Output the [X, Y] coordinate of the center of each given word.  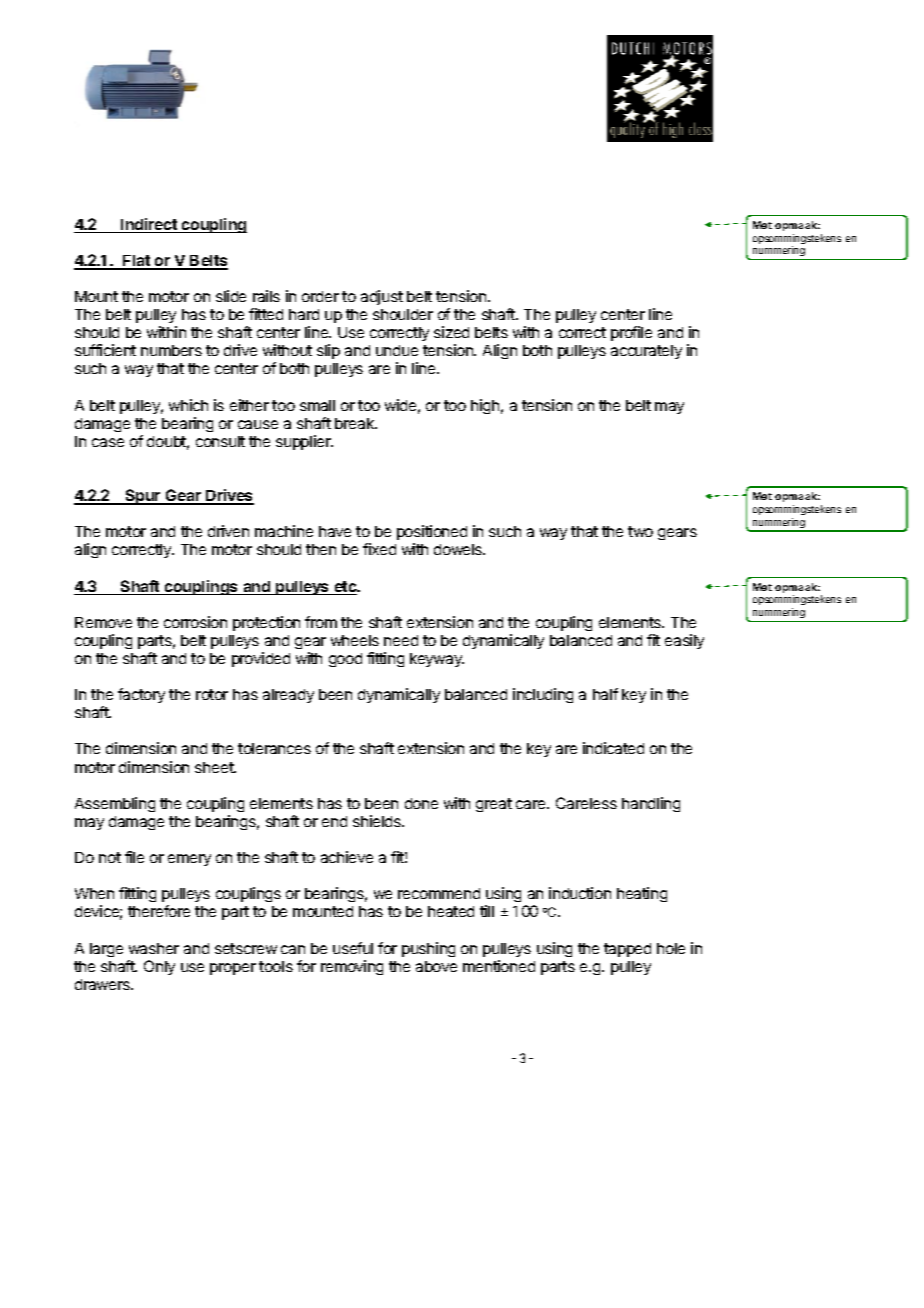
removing [352, 967]
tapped [627, 950]
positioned [432, 534]
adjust [382, 297]
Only [159, 967]
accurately [646, 352]
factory [141, 695]
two [640, 531]
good [345, 660]
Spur [143, 497]
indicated [613, 748]
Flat [137, 262]
